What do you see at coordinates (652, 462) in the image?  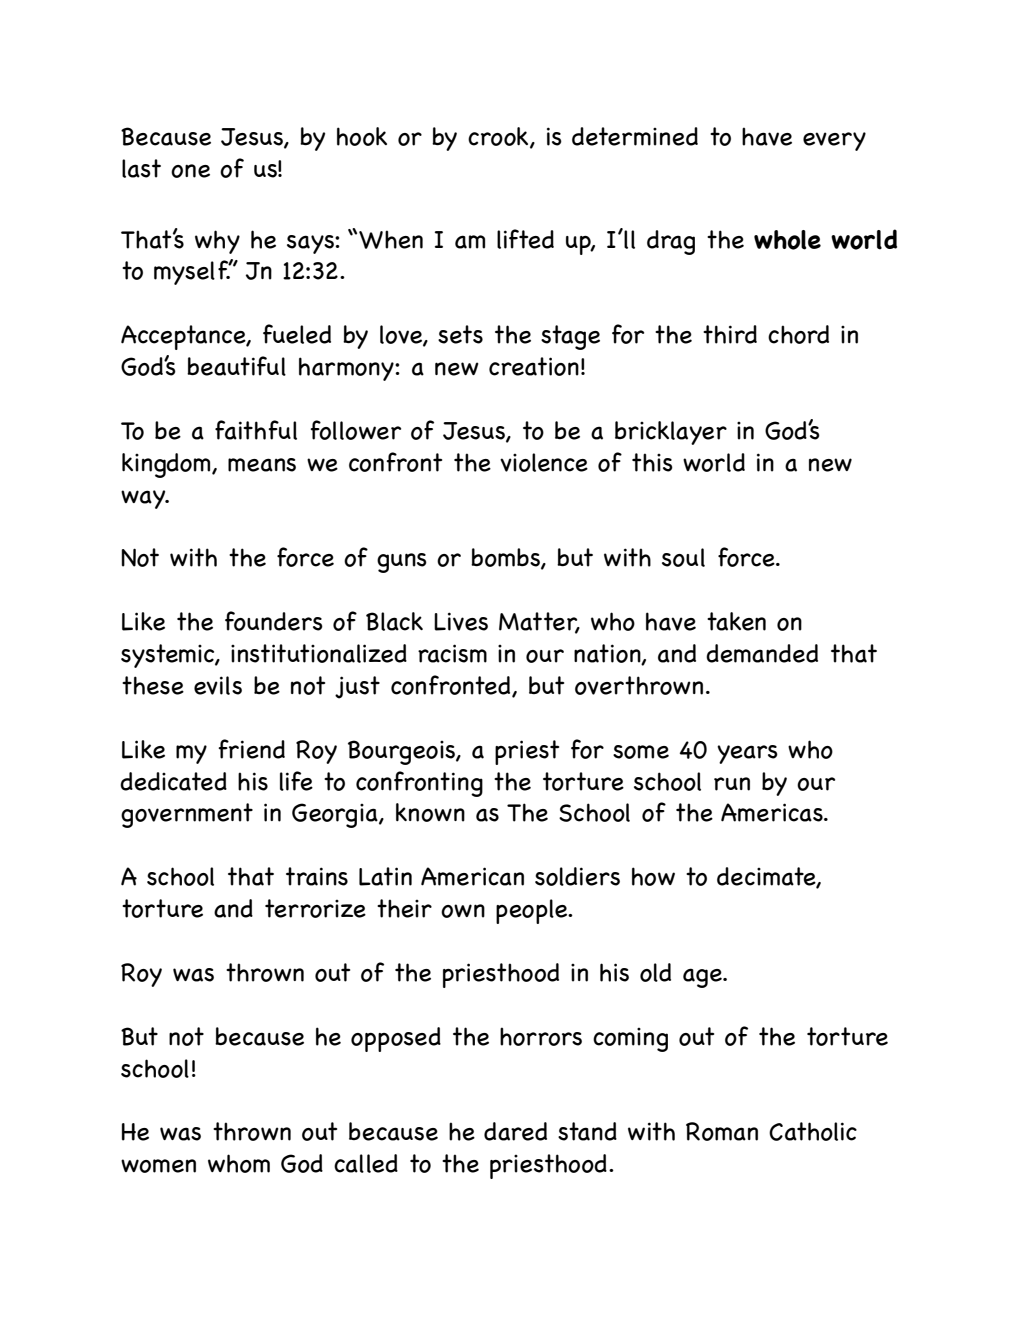 I see `this` at bounding box center [652, 462].
